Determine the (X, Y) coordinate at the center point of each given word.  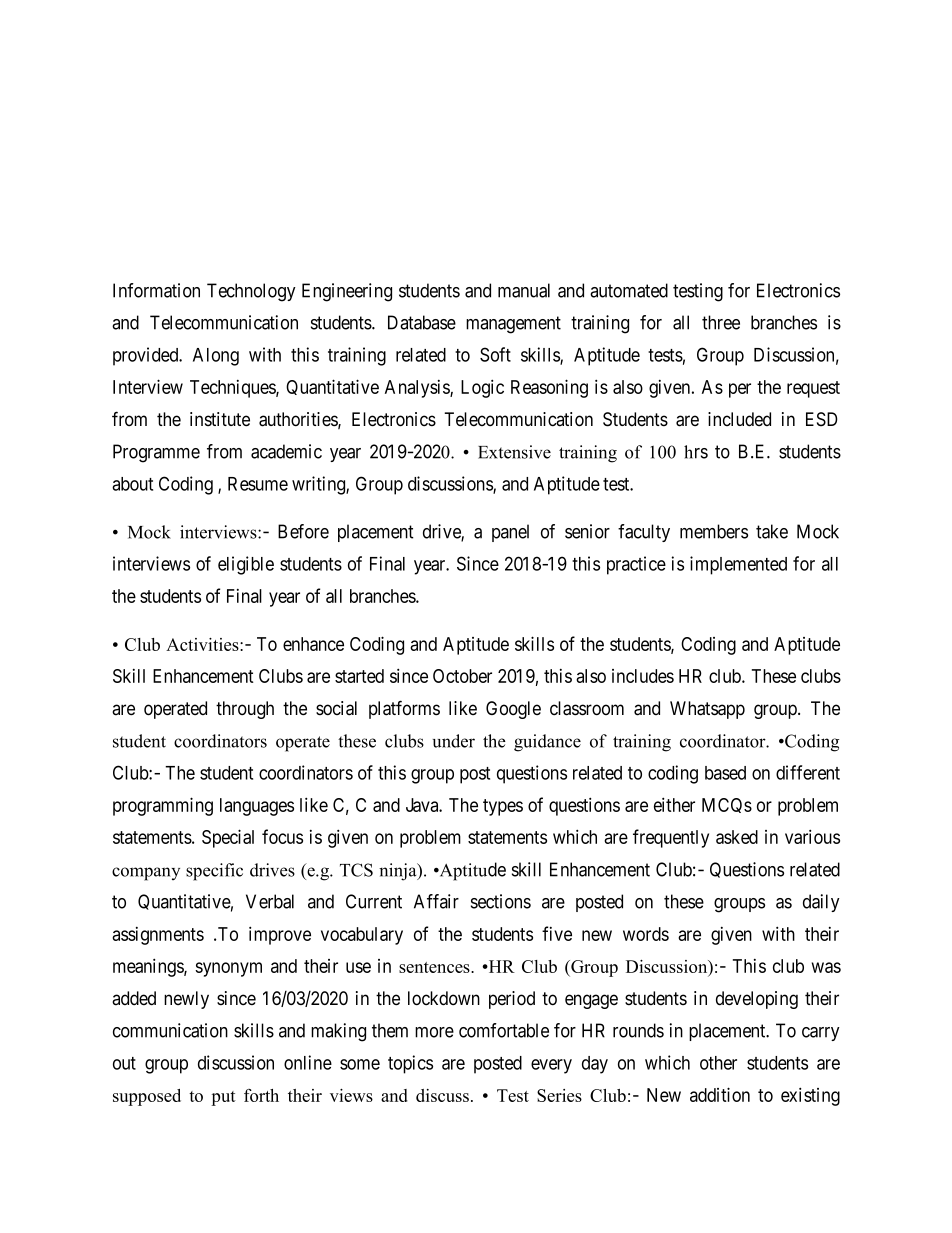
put (223, 1098)
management (513, 325)
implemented (738, 565)
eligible (246, 565)
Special (228, 838)
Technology (251, 292)
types (503, 807)
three (721, 322)
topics (410, 1064)
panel (510, 533)
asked (737, 837)
